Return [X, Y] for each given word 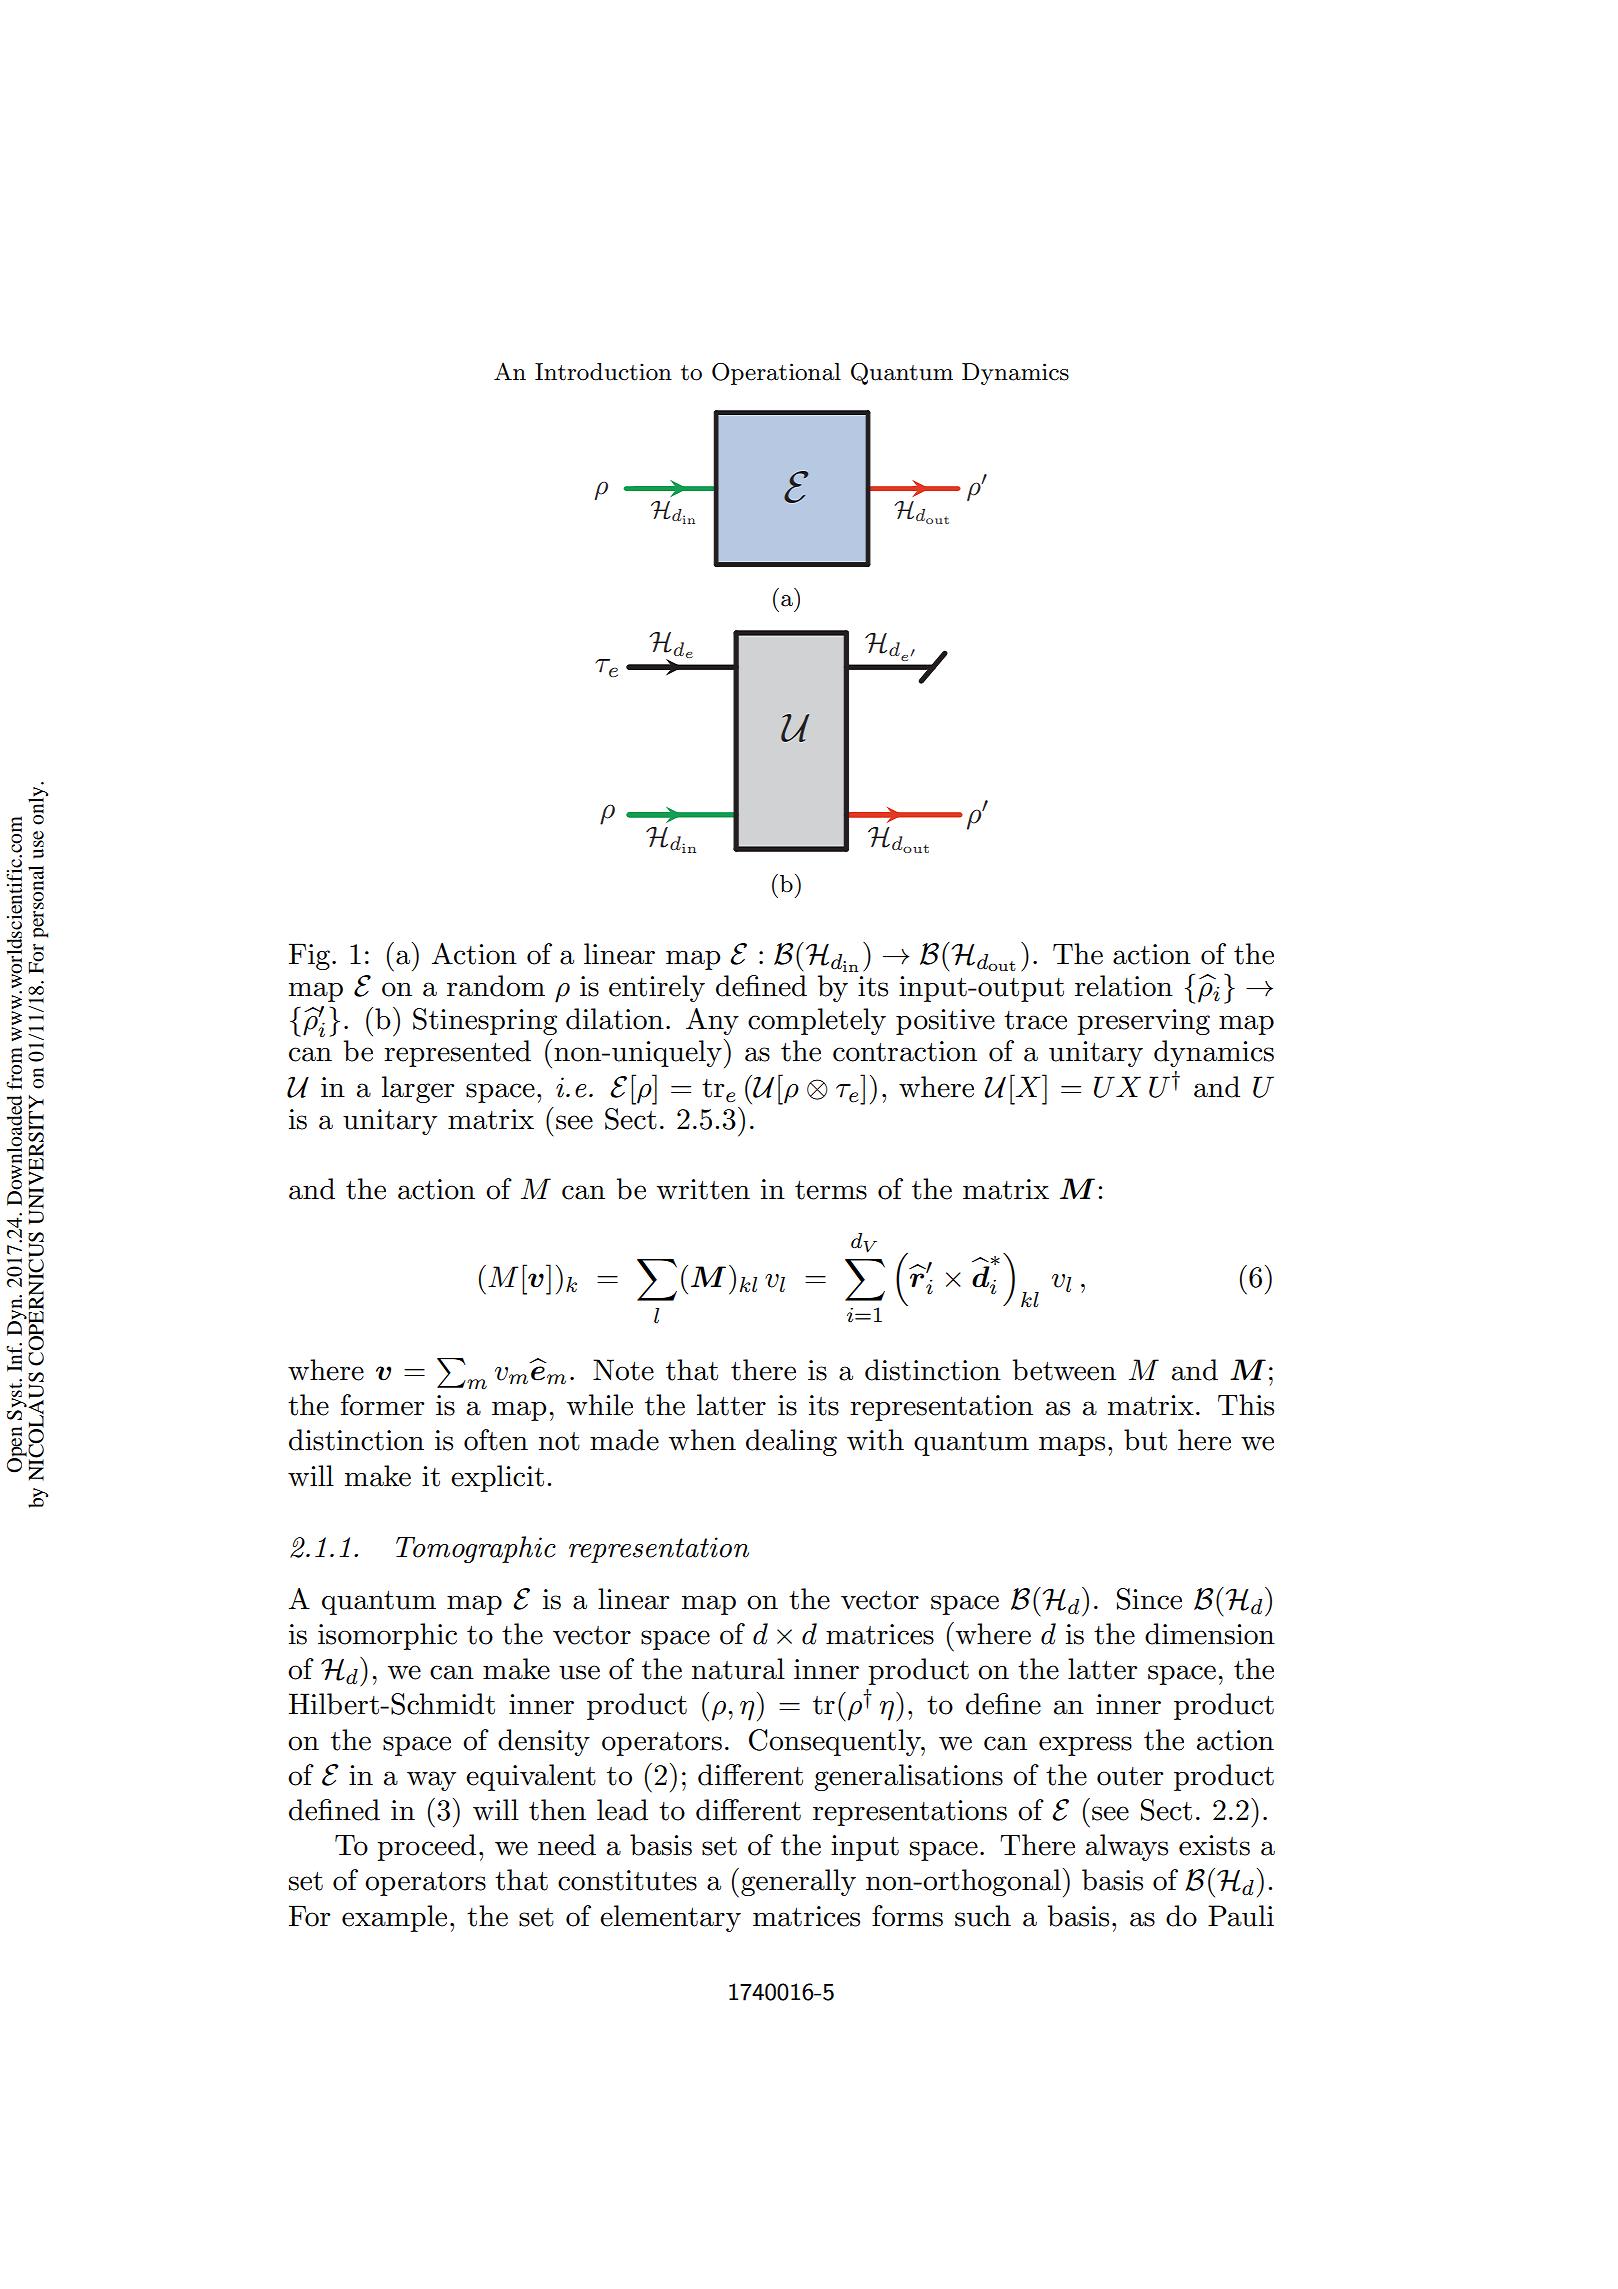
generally [798, 1882]
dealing [791, 1442]
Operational [776, 374]
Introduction [603, 372]
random [496, 986]
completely [817, 1021]
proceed [426, 1847]
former [382, 1405]
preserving [1143, 1022]
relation [1124, 986]
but [1145, 1440]
